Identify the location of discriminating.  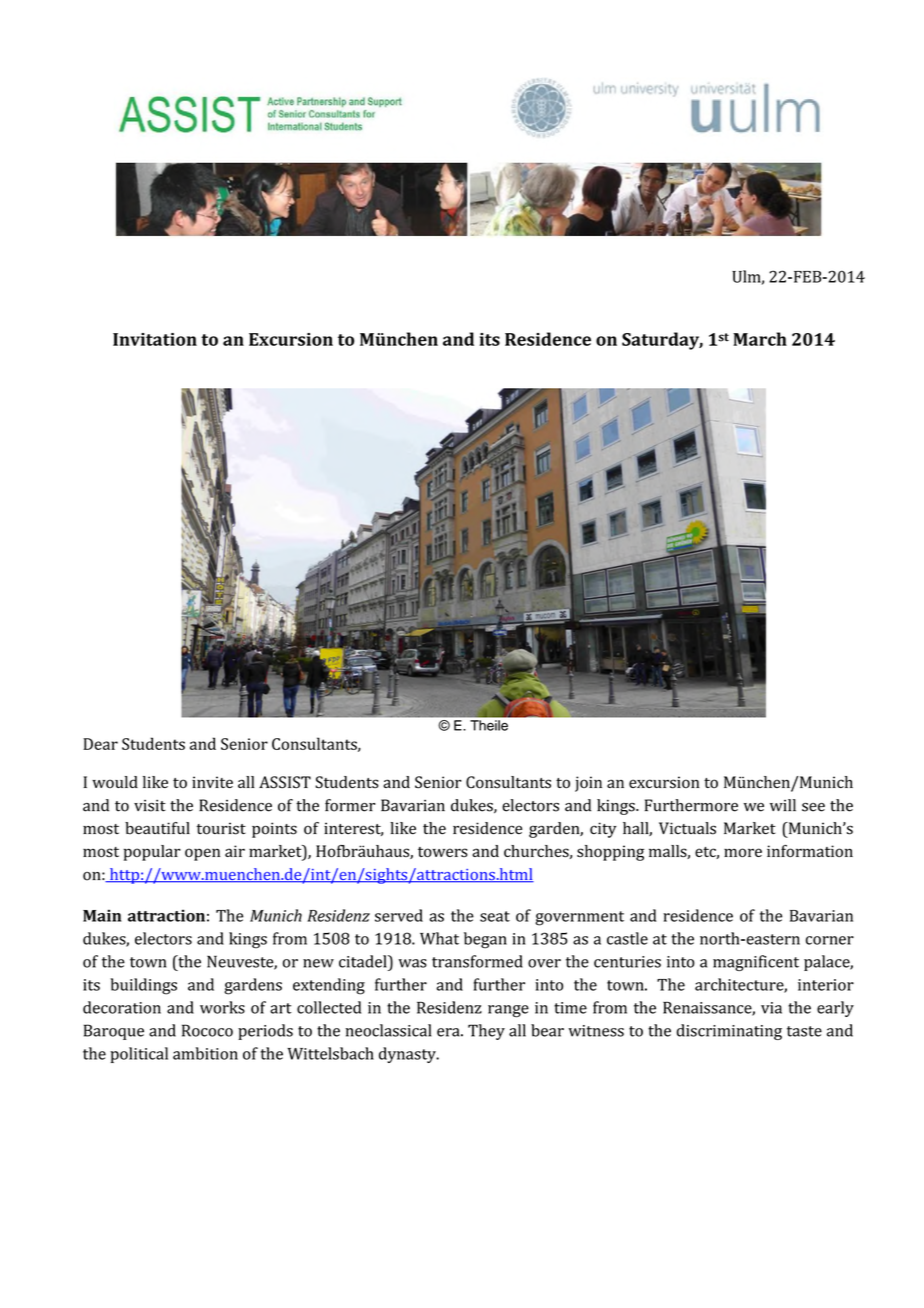
(729, 1032).
